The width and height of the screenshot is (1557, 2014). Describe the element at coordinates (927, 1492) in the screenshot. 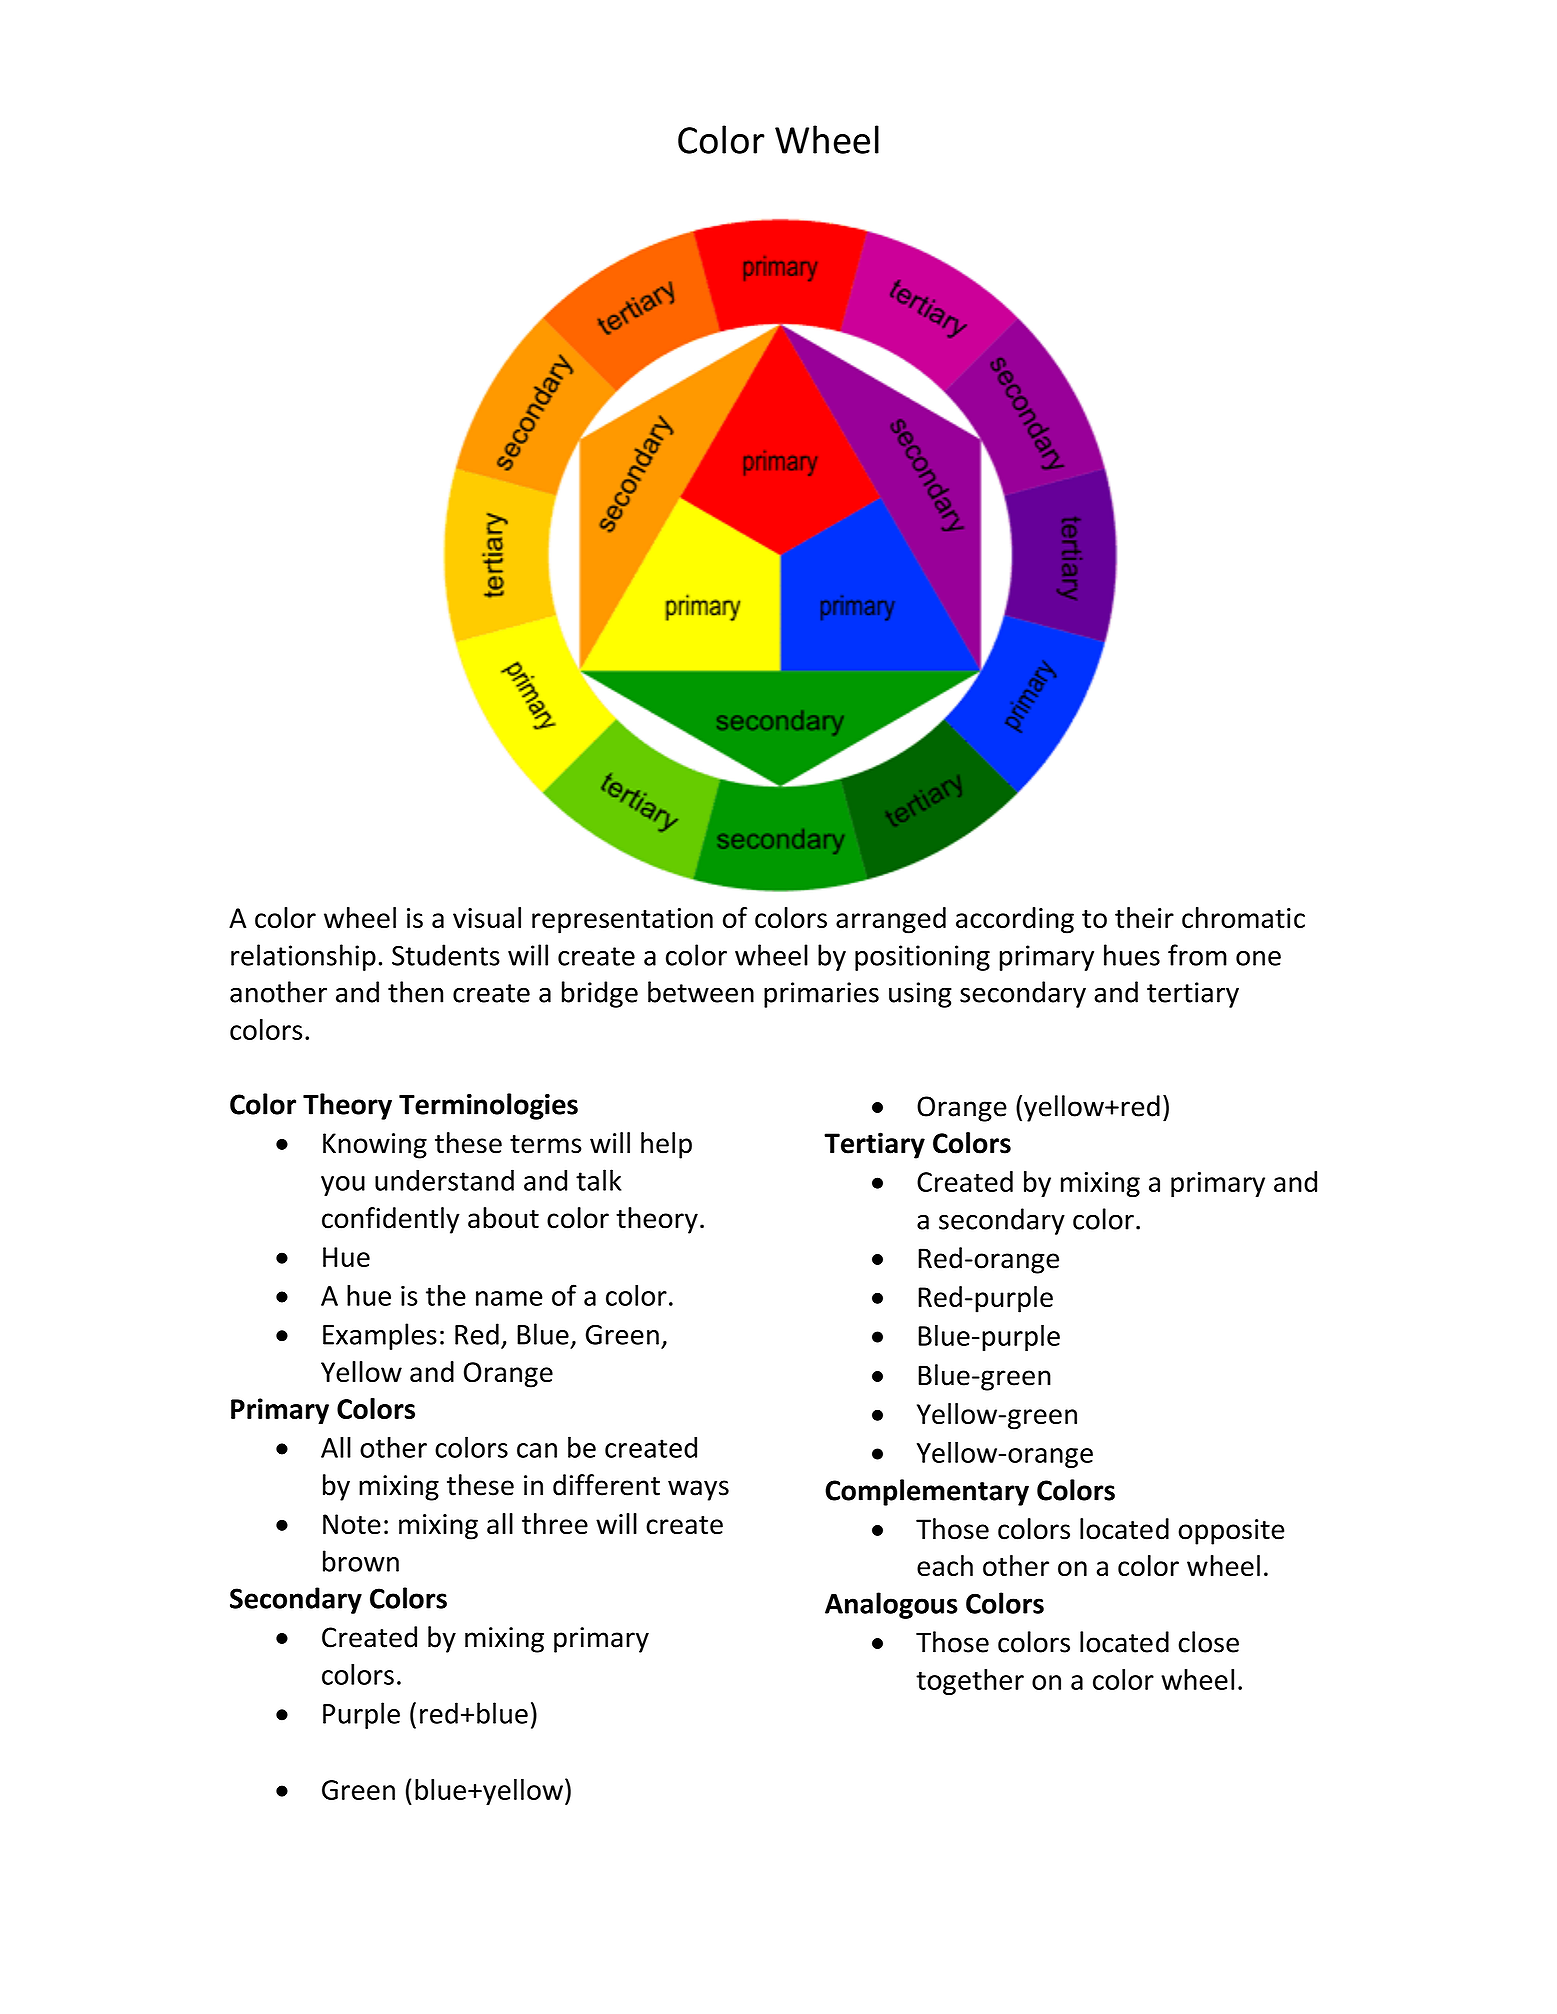

I see `Complementary` at that location.
